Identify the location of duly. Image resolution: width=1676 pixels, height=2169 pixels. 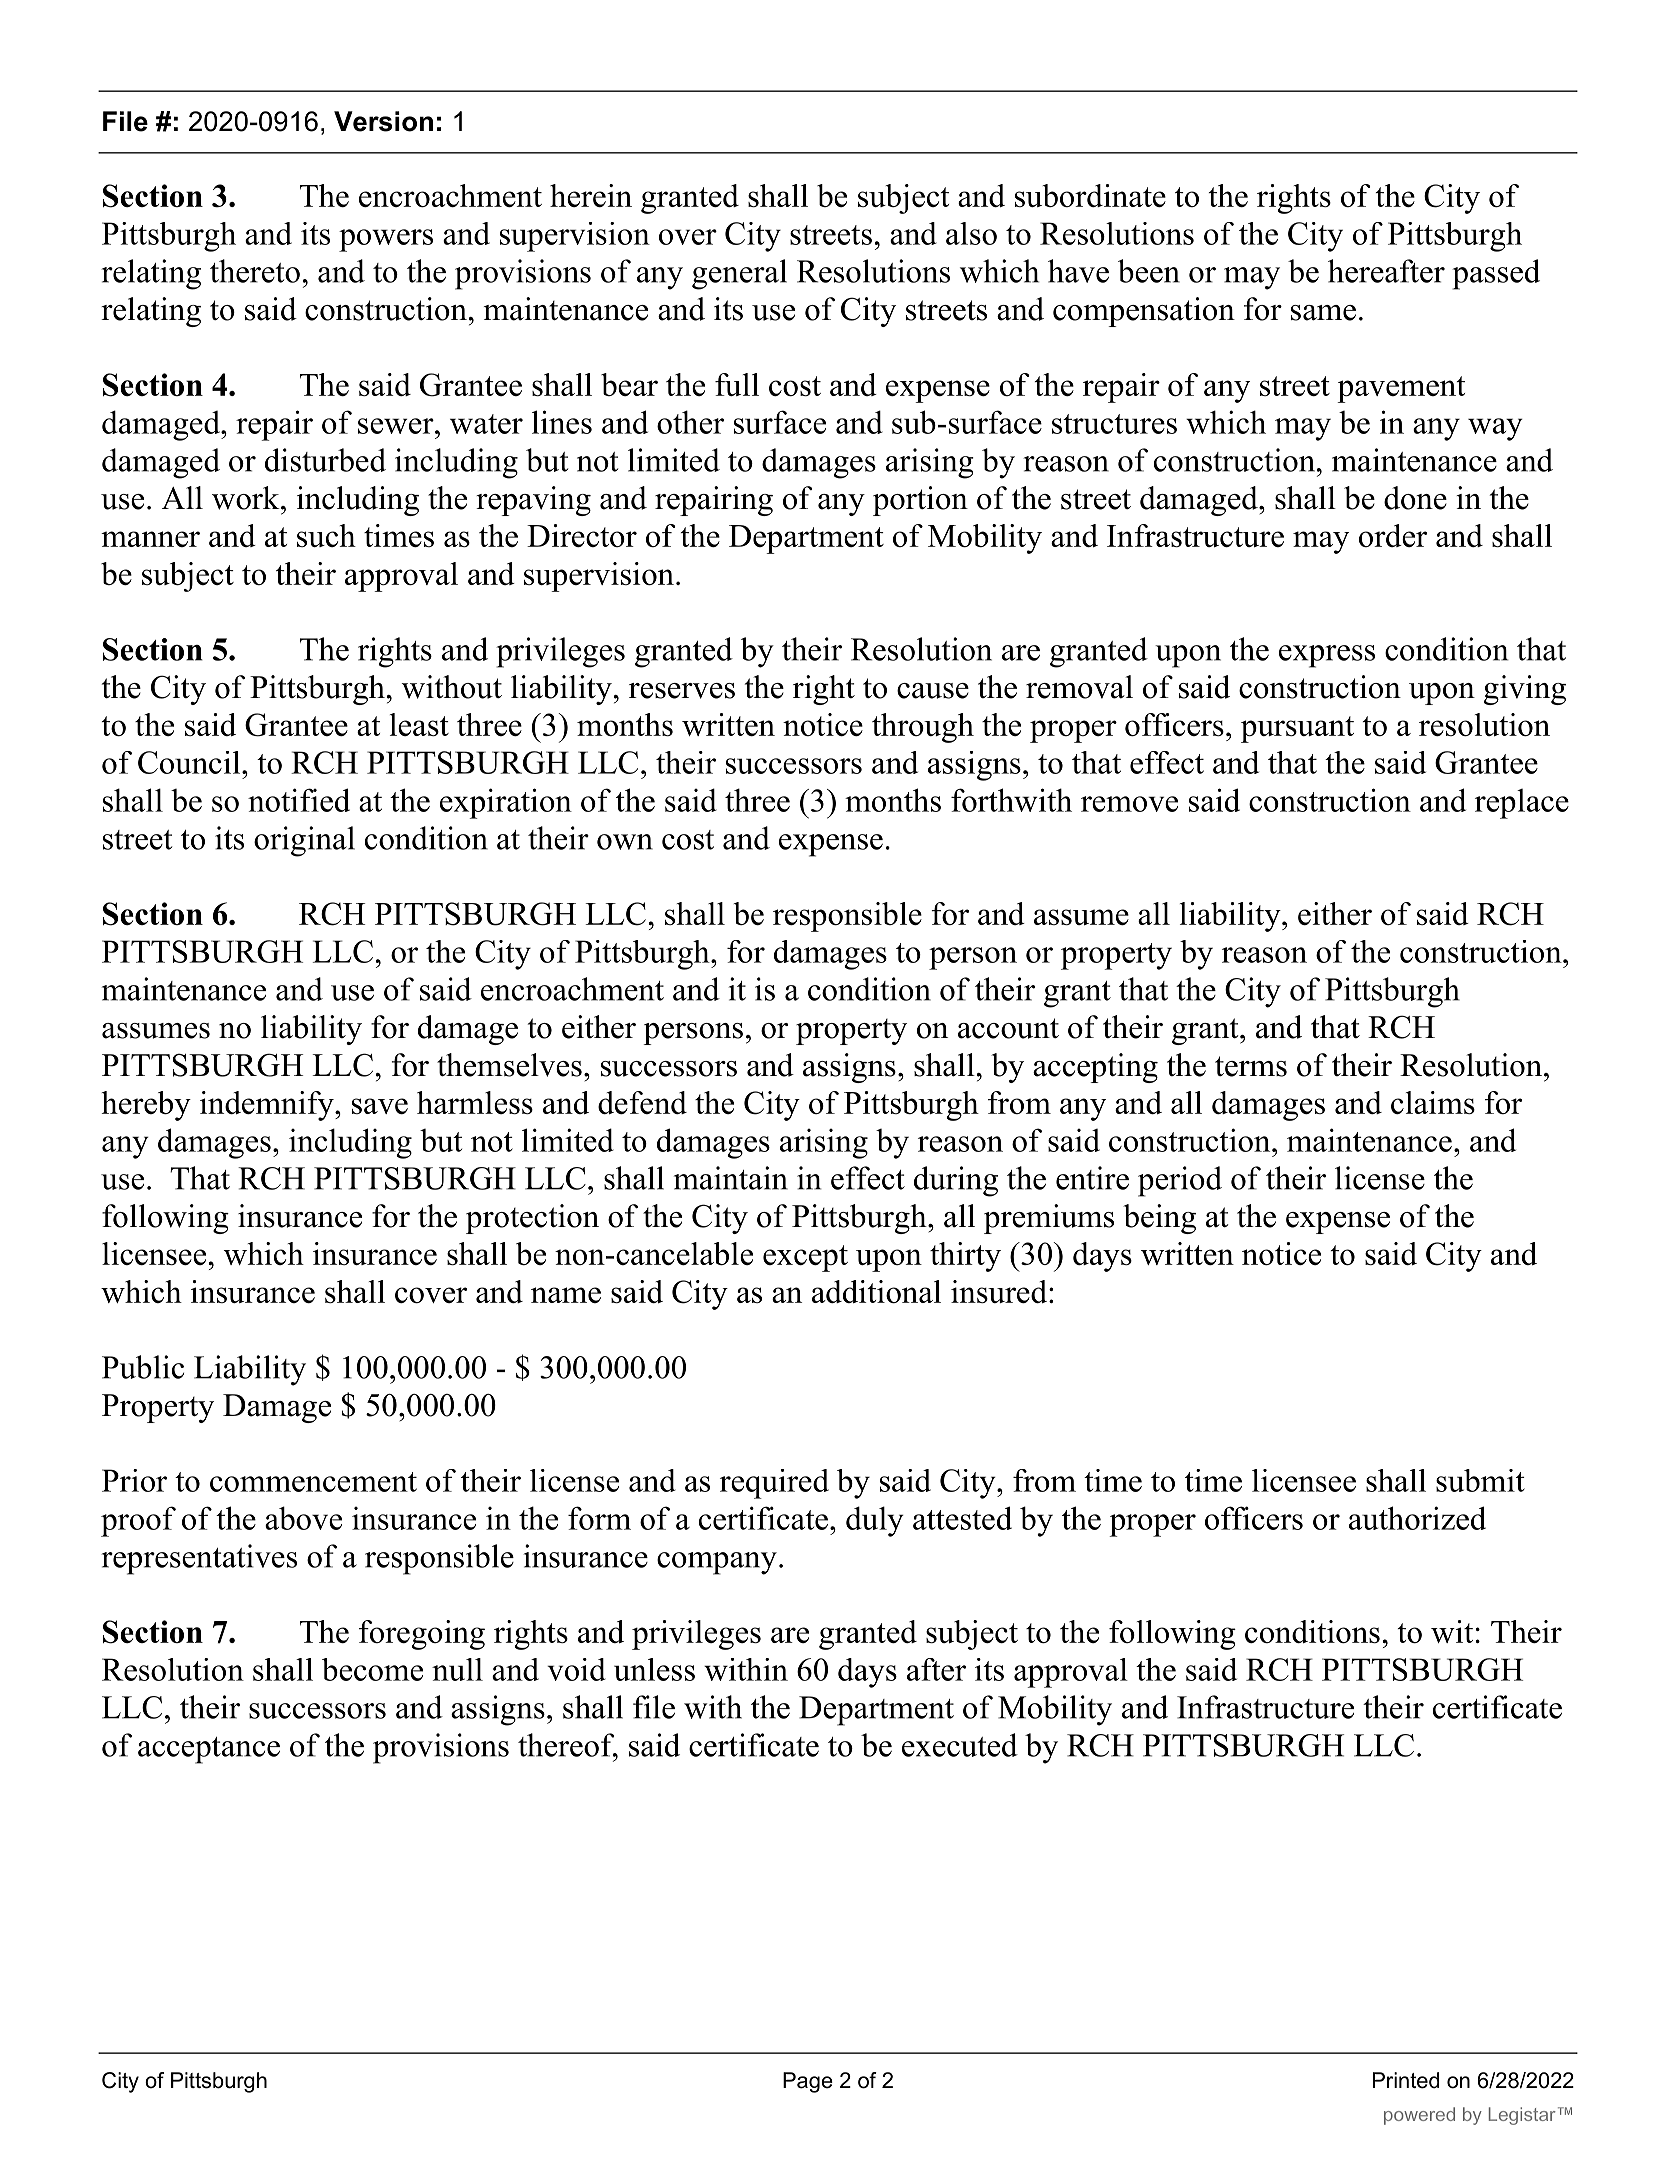
(875, 1521).
